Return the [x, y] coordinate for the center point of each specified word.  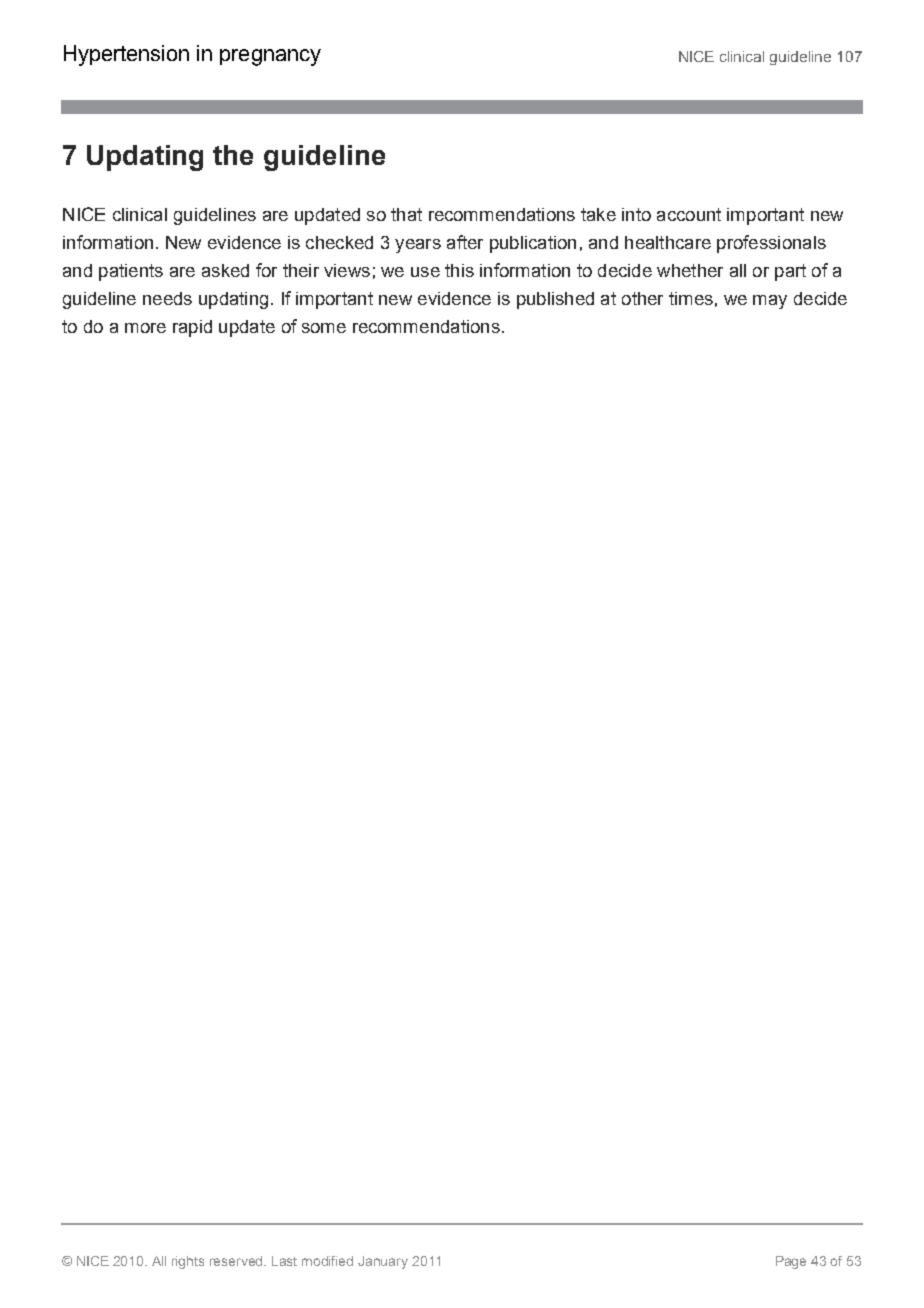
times [691, 298]
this [459, 270]
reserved [238, 1261]
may [770, 302]
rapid [192, 328]
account [689, 214]
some [324, 328]
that [406, 214]
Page [791, 1262]
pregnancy [270, 57]
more [145, 328]
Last [284, 1261]
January [383, 1262]
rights [188, 1262]
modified [327, 1261]
